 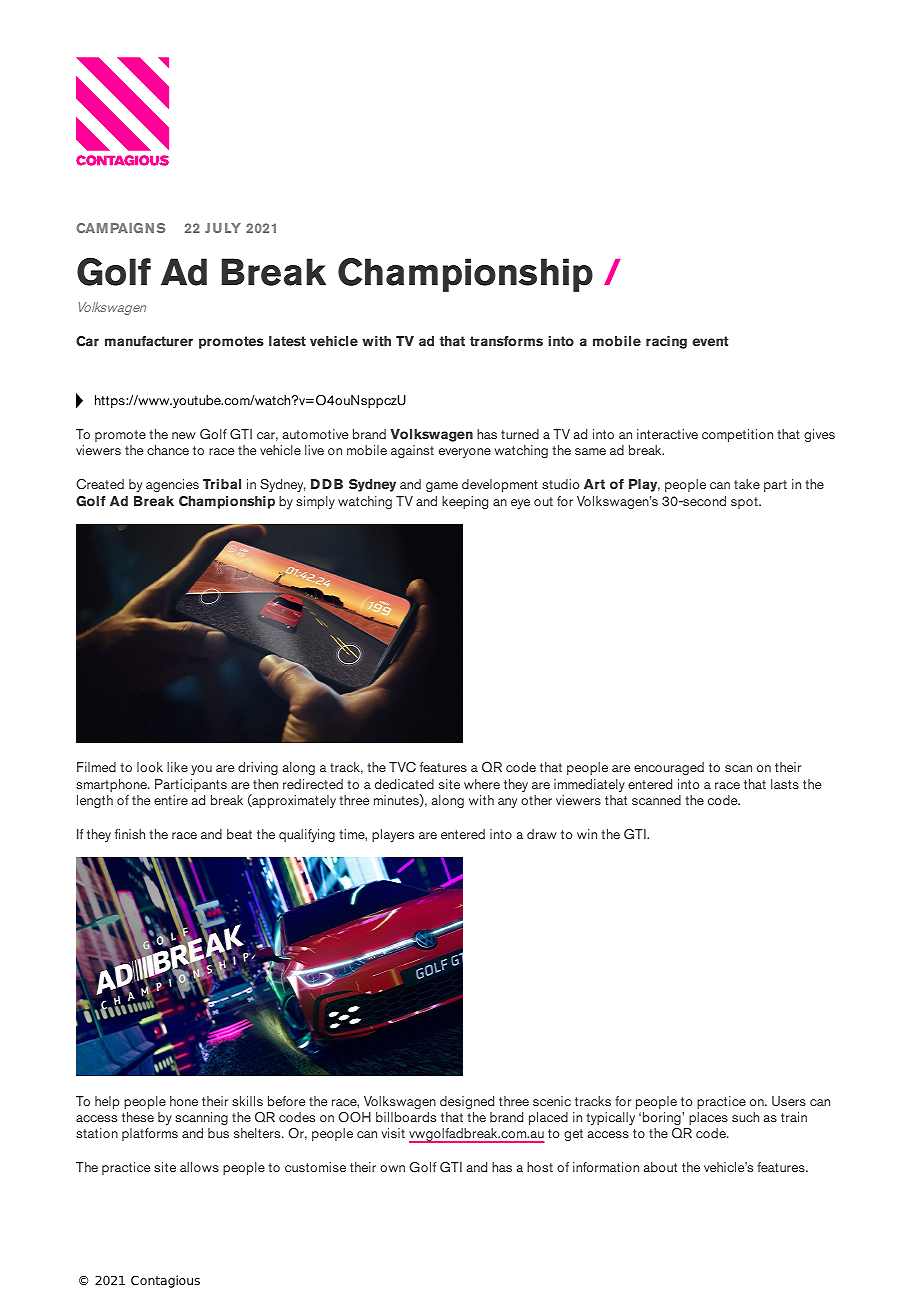 I want to click on keeping, so click(x=465, y=502).
